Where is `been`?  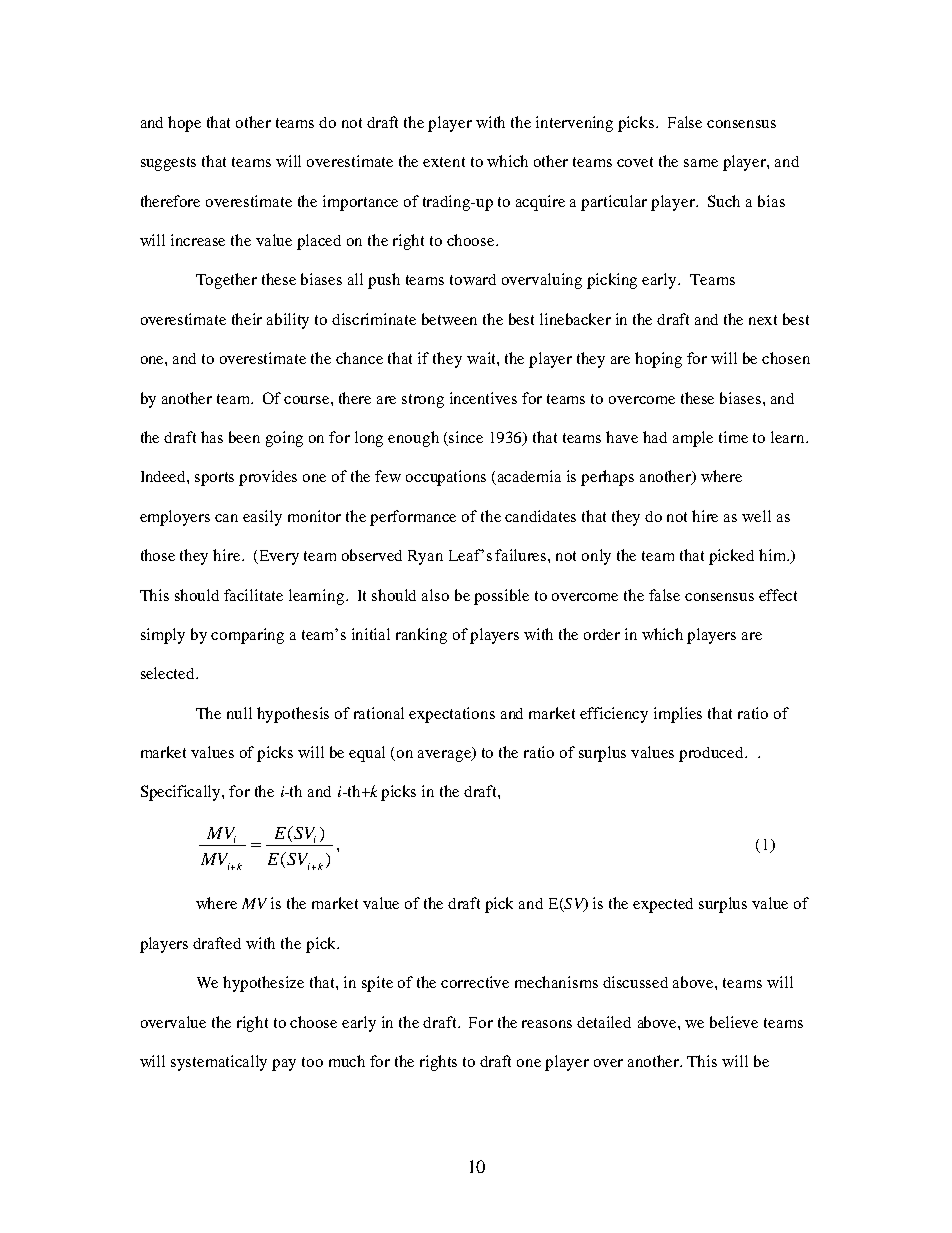
been is located at coordinates (244, 437).
